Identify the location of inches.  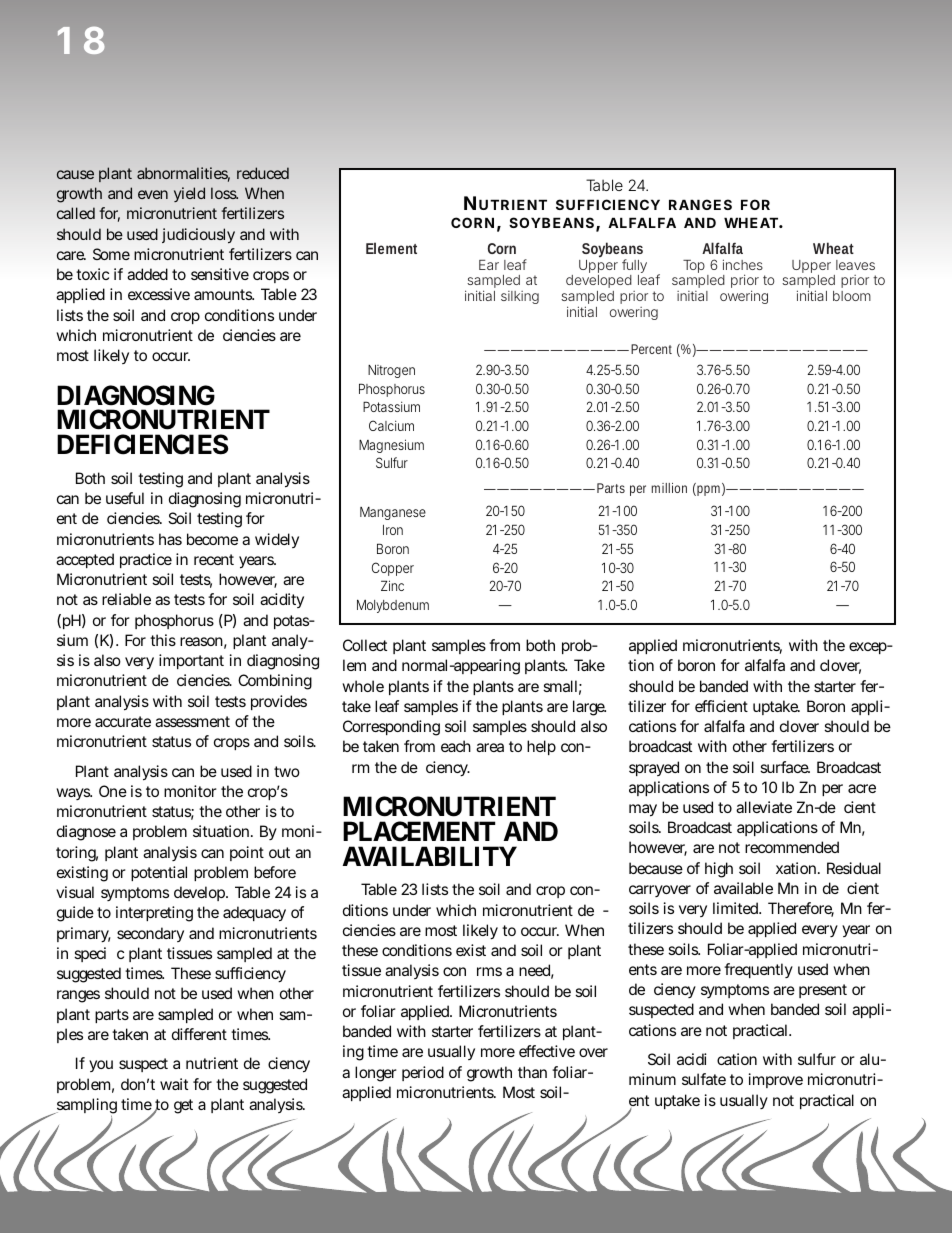
(743, 264).
